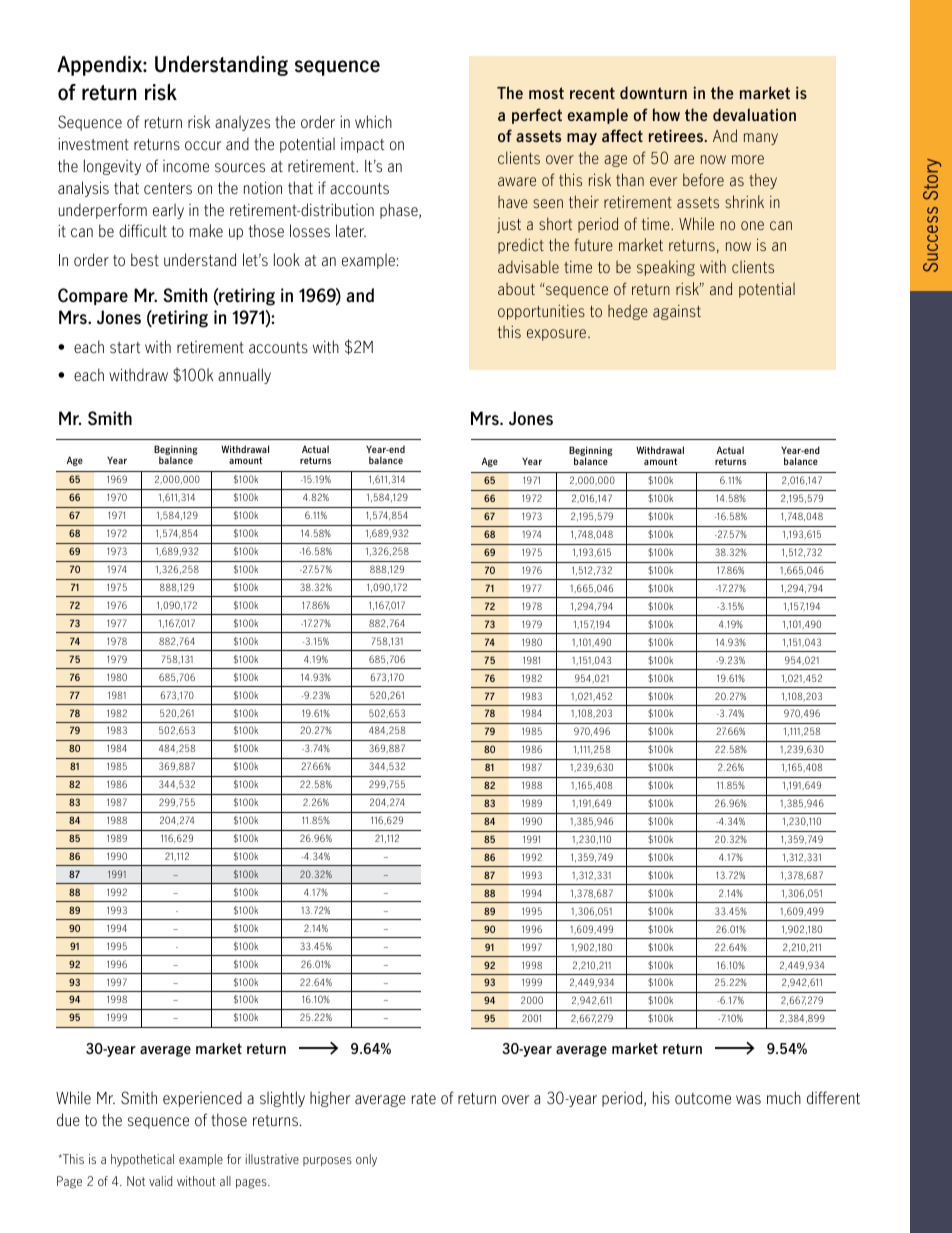 The height and width of the screenshot is (1233, 952). I want to click on exposure, so click(558, 335).
